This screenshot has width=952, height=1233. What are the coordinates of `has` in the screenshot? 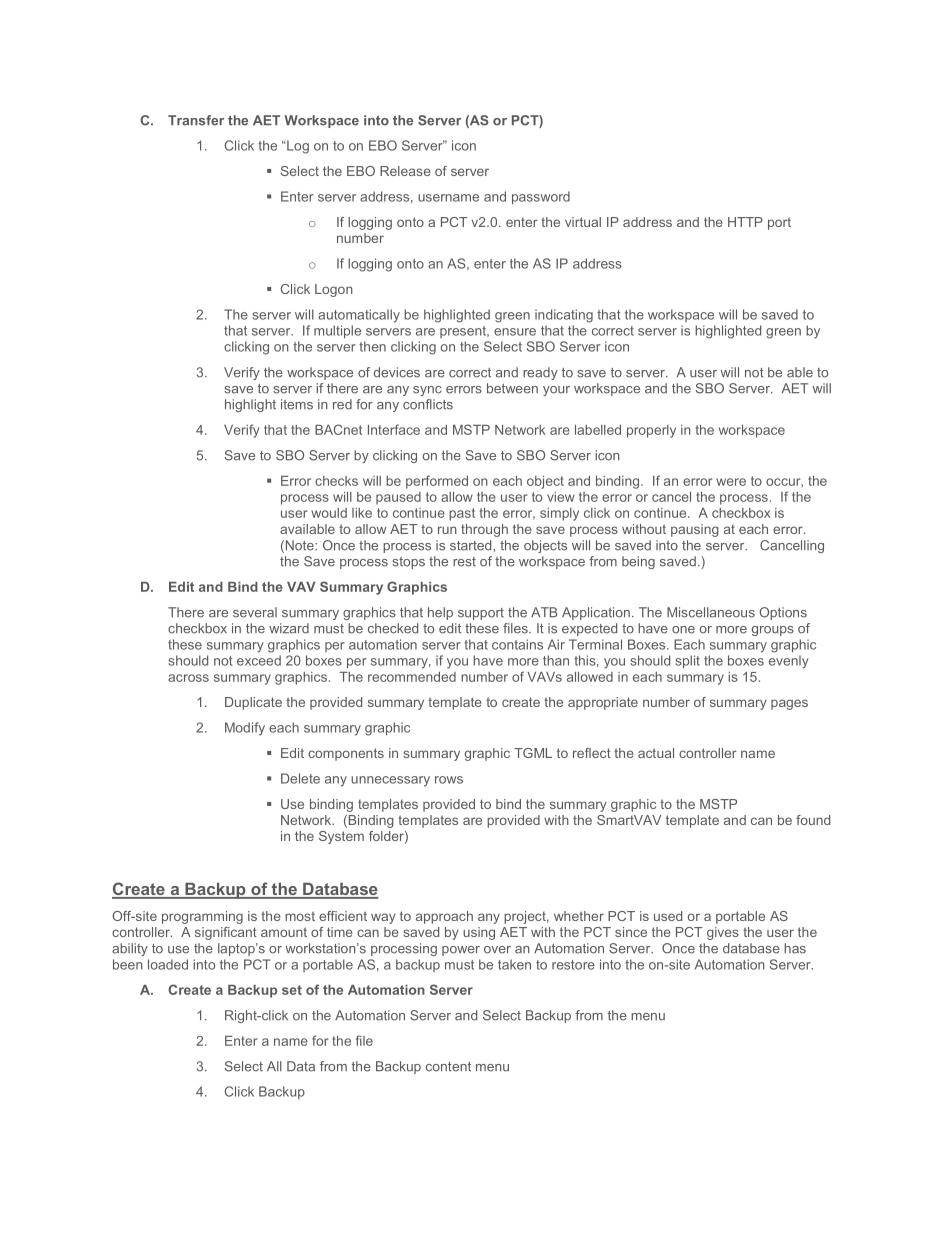 It's located at (795, 948).
